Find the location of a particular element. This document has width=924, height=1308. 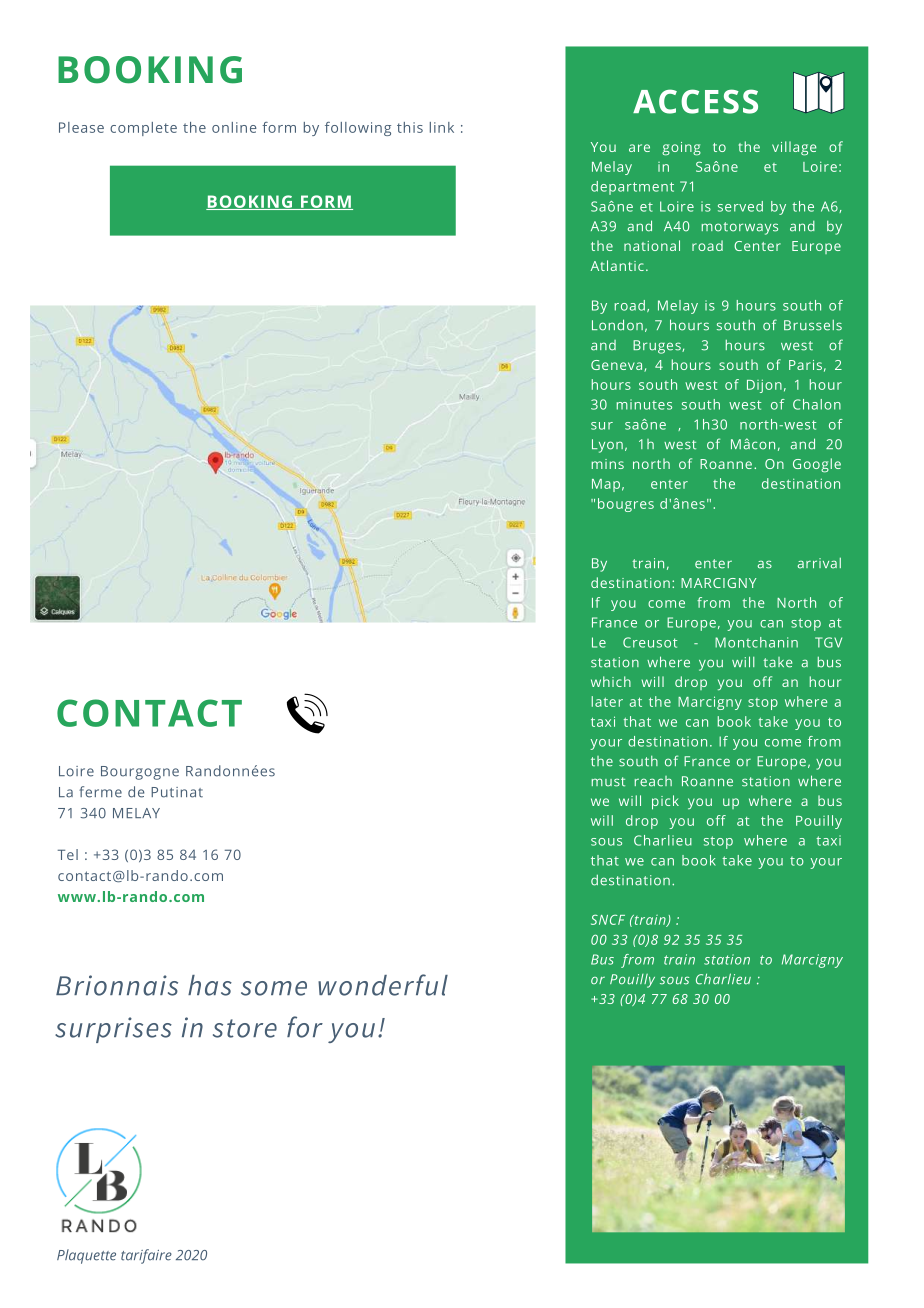

has is located at coordinates (210, 985).
